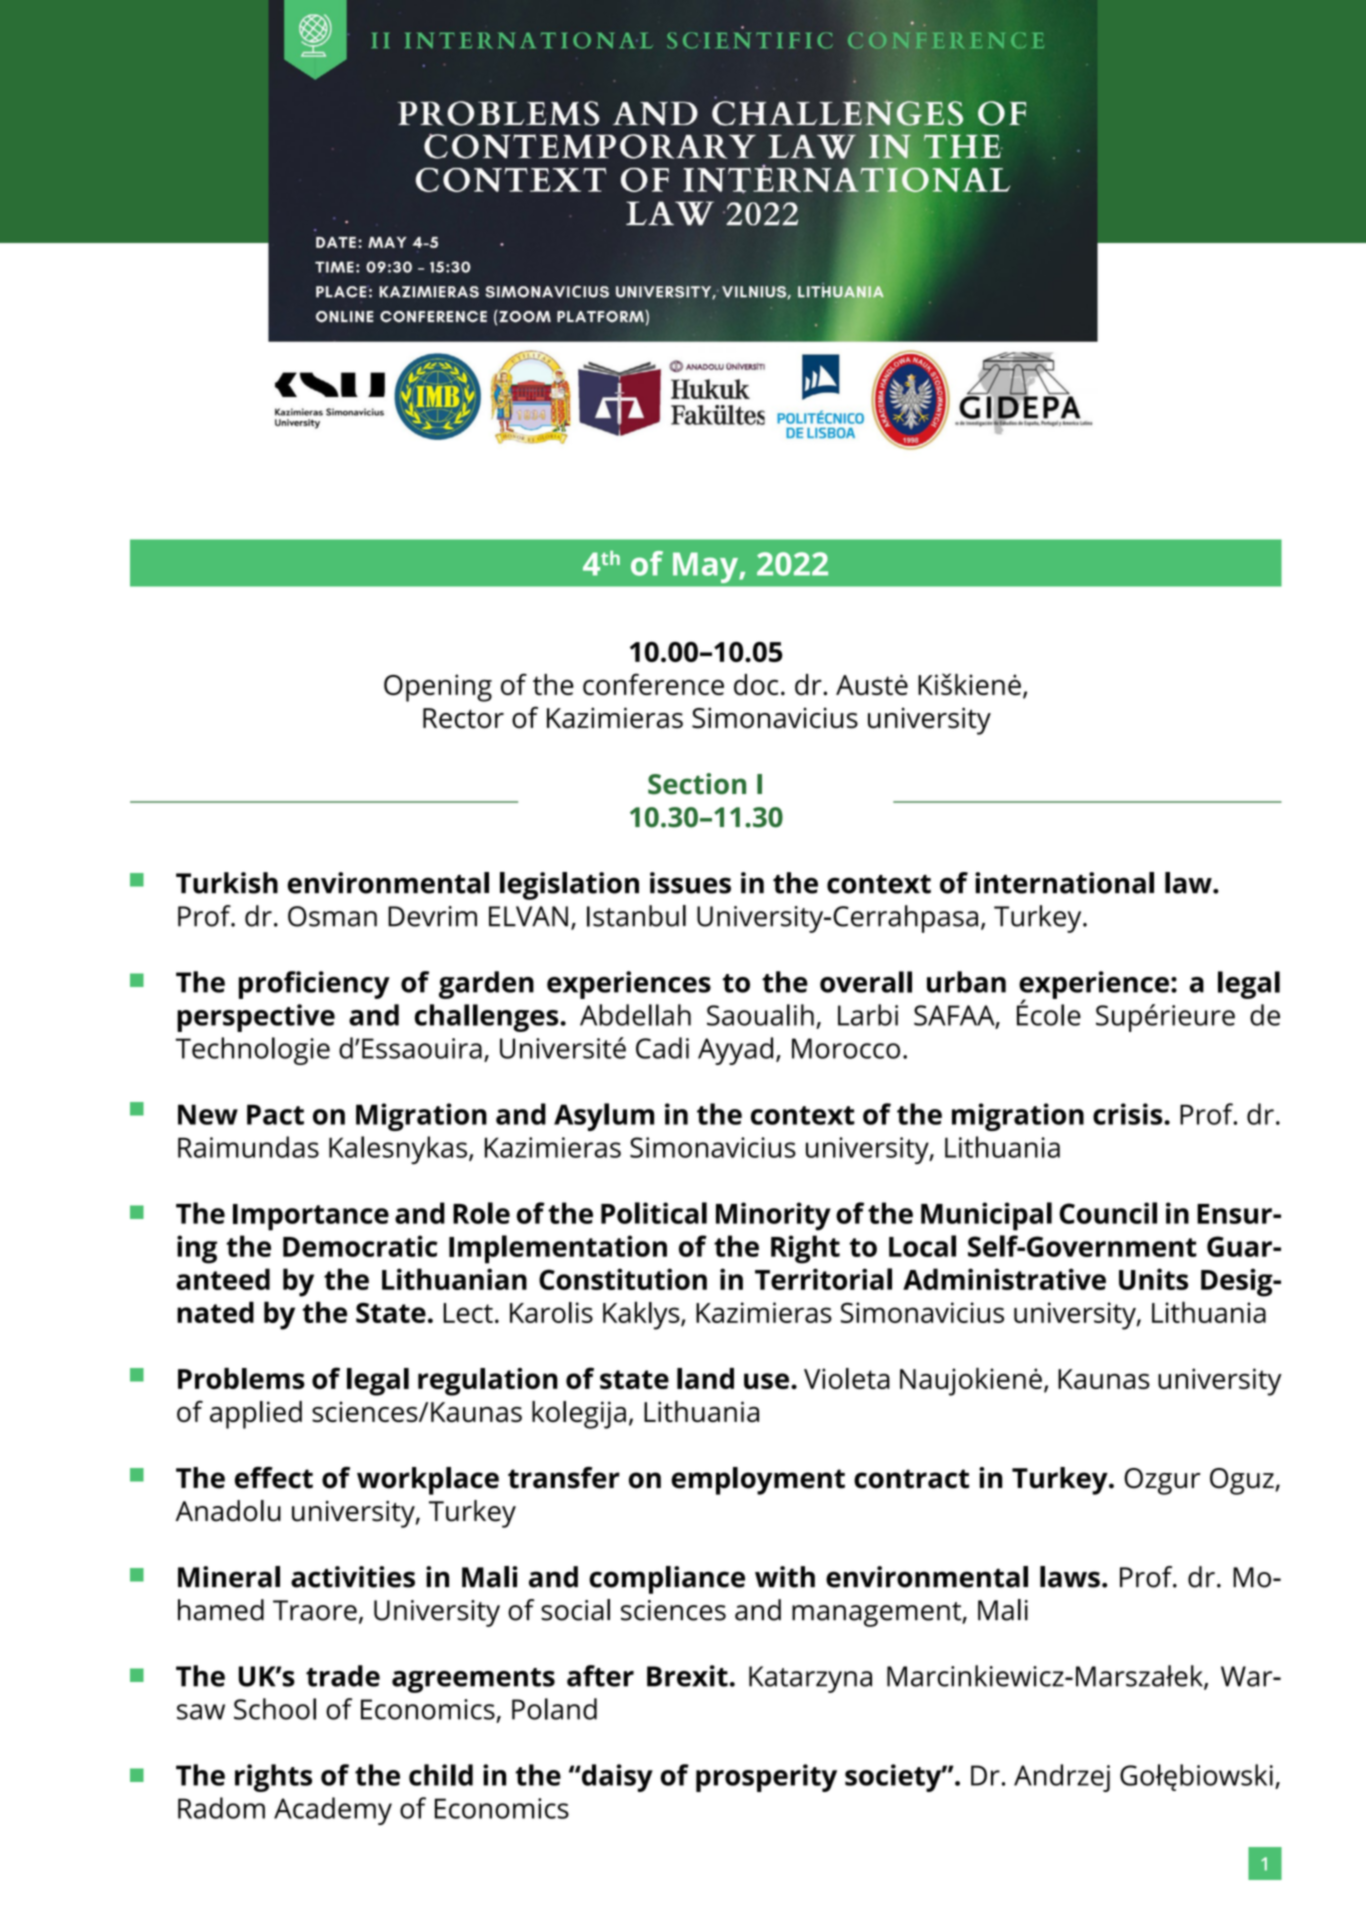 Image resolution: width=1366 pixels, height=1932 pixels. I want to click on Importance, so click(311, 1217).
